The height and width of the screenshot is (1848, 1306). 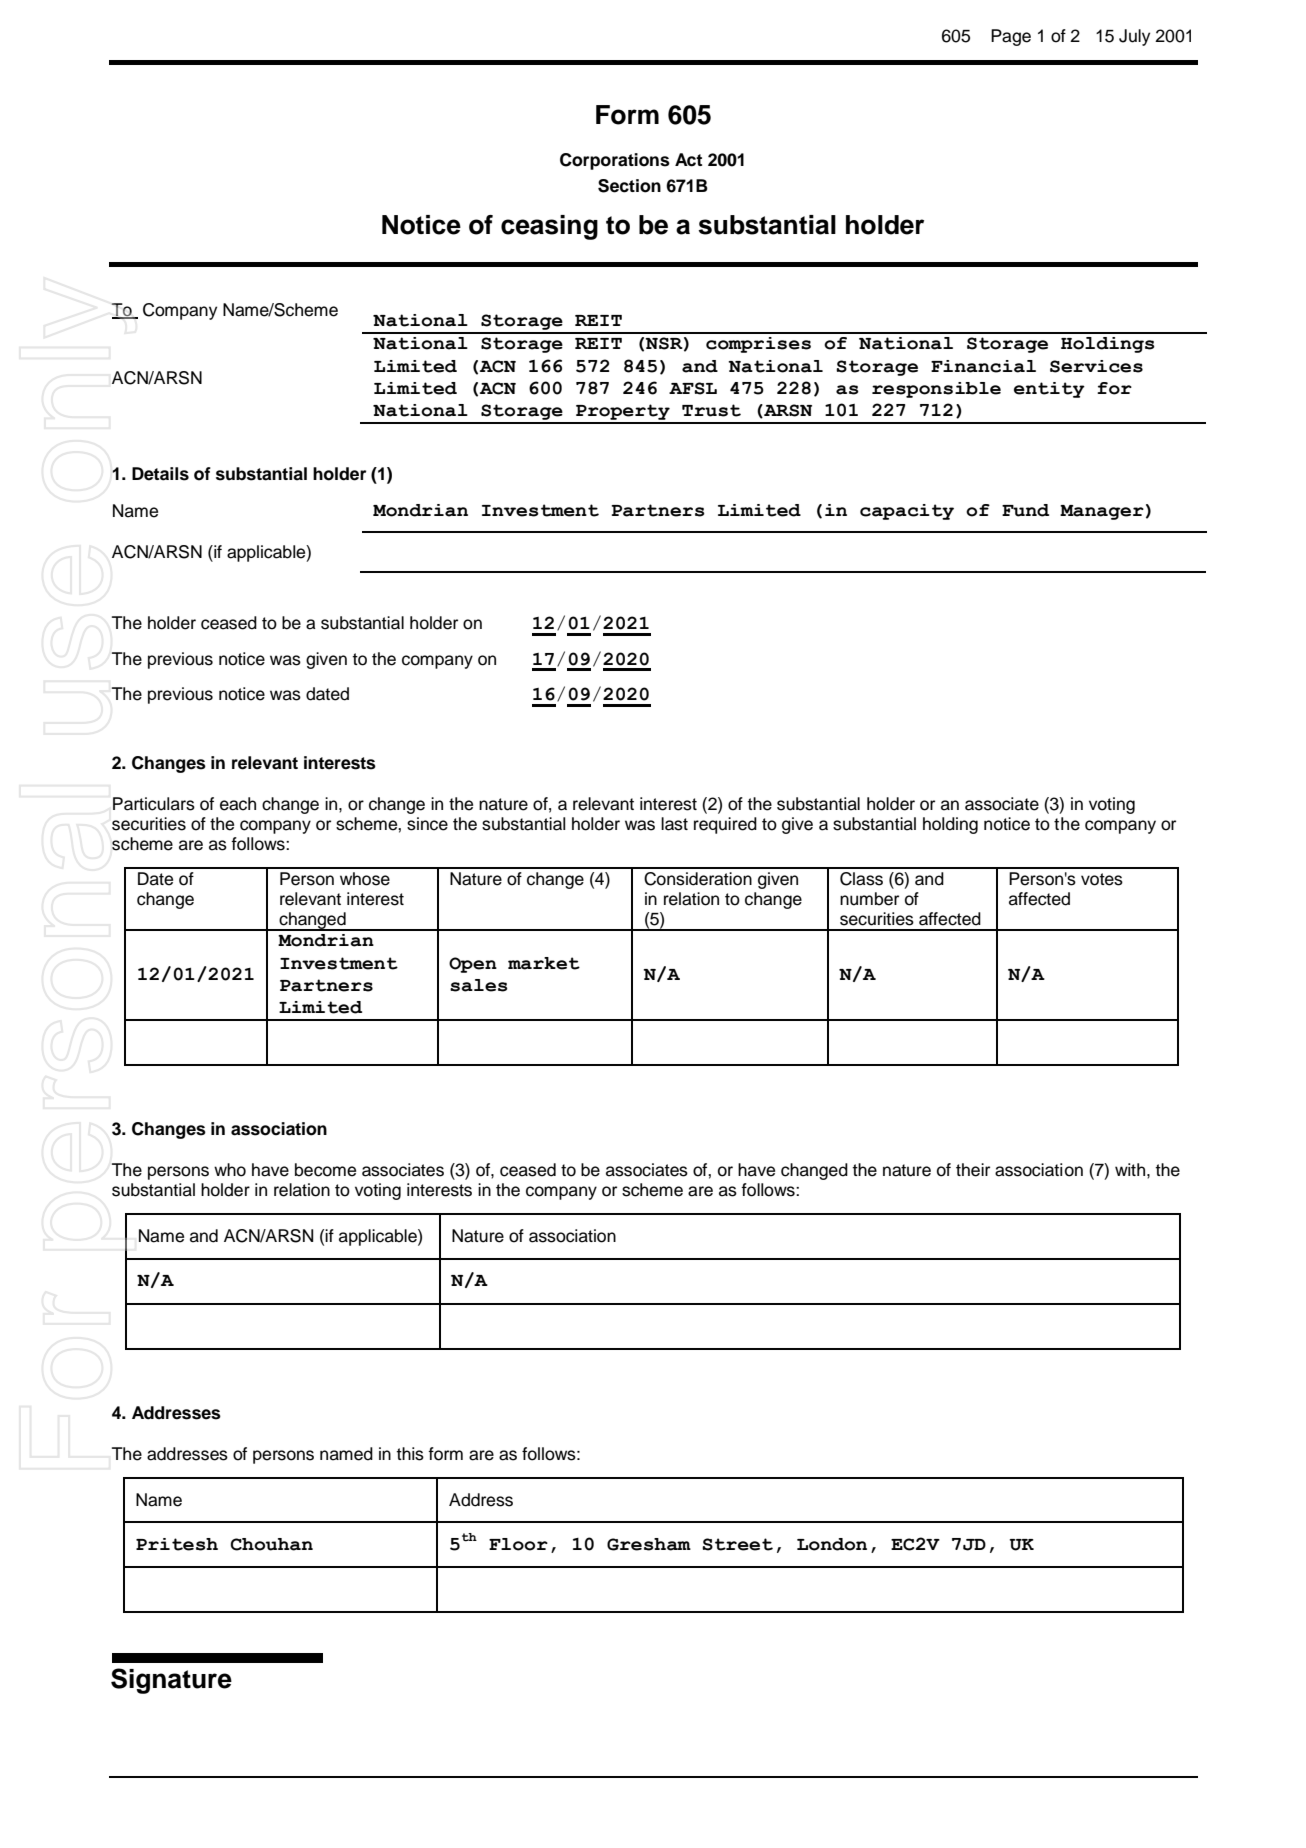 I want to click on become, so click(x=325, y=1170).
